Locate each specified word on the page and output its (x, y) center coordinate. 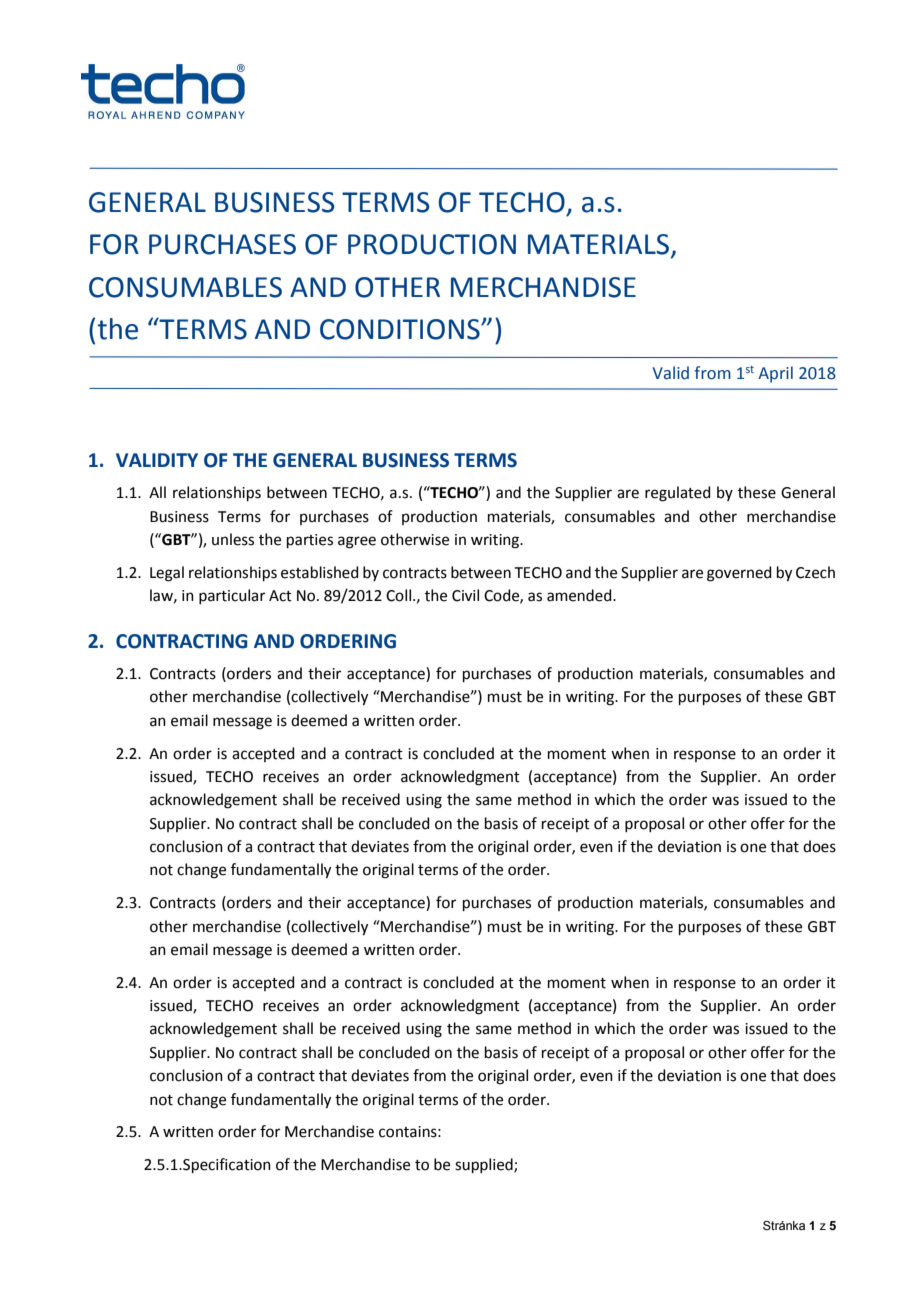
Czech (815, 572)
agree (357, 542)
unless (233, 539)
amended (580, 595)
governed (739, 574)
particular (232, 596)
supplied (485, 1165)
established (320, 572)
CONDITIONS (401, 329)
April (775, 374)
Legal (167, 574)
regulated (678, 494)
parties (310, 541)
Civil (465, 595)
